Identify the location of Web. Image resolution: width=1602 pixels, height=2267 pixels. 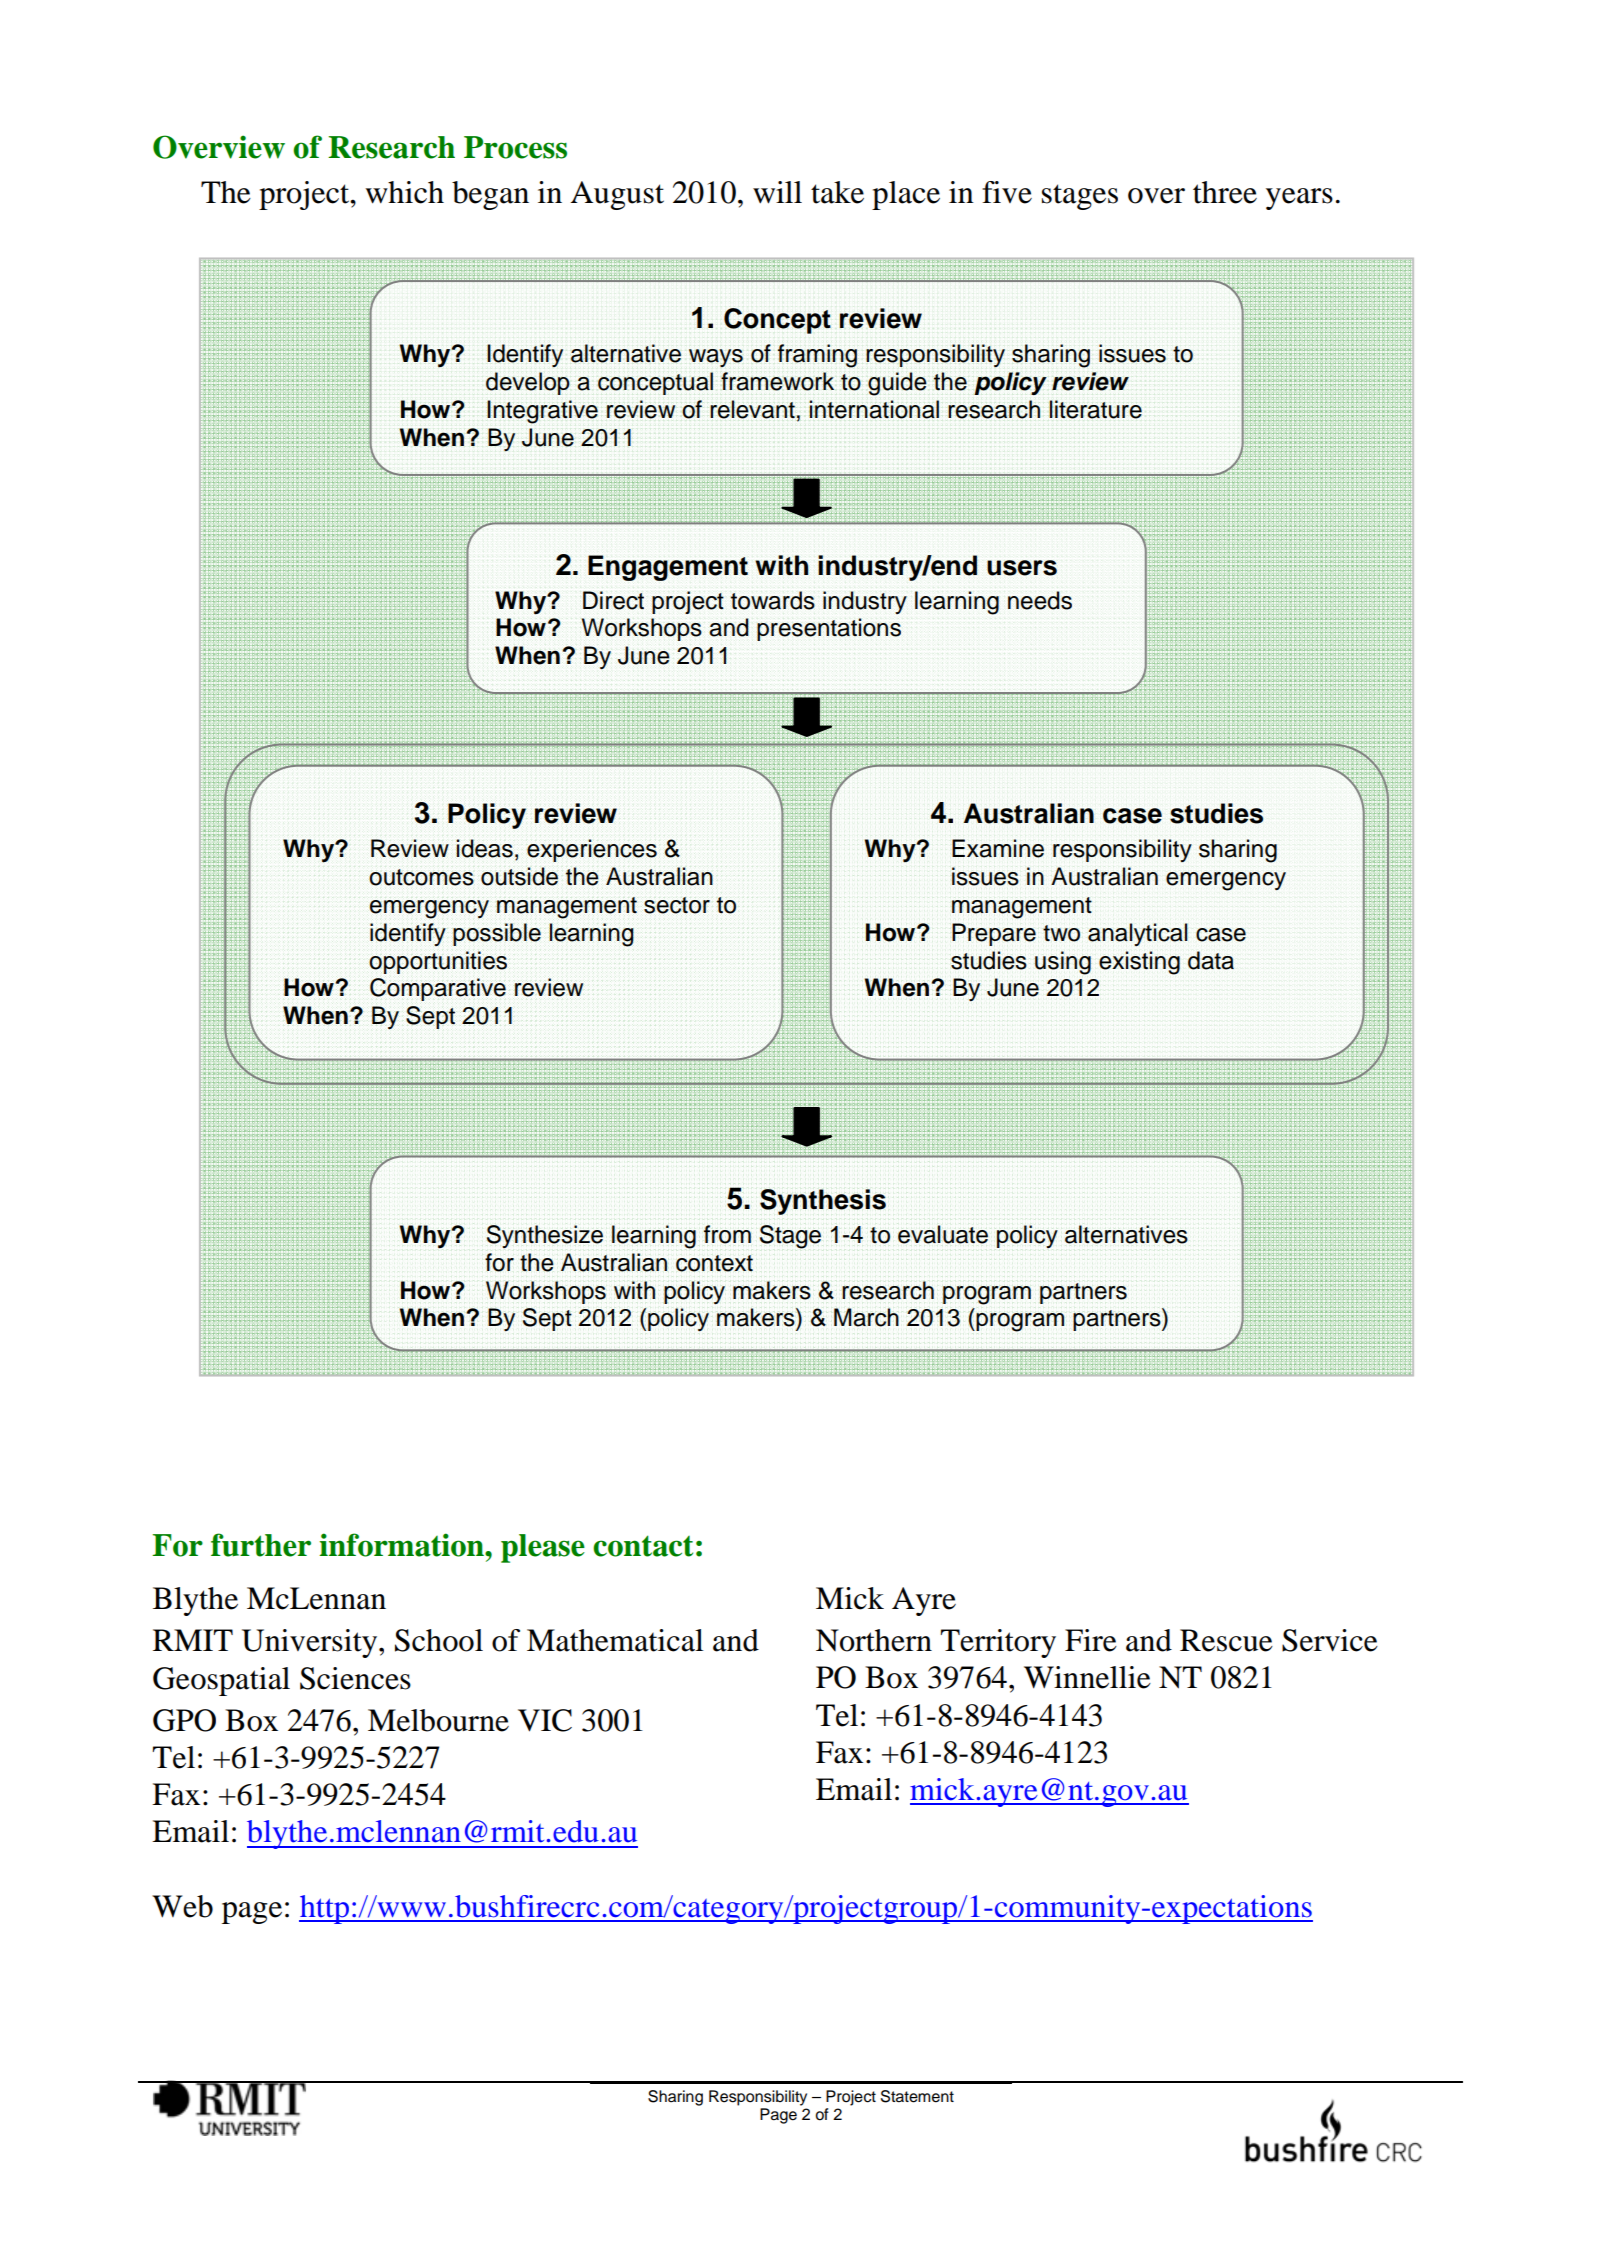
(182, 1906).
